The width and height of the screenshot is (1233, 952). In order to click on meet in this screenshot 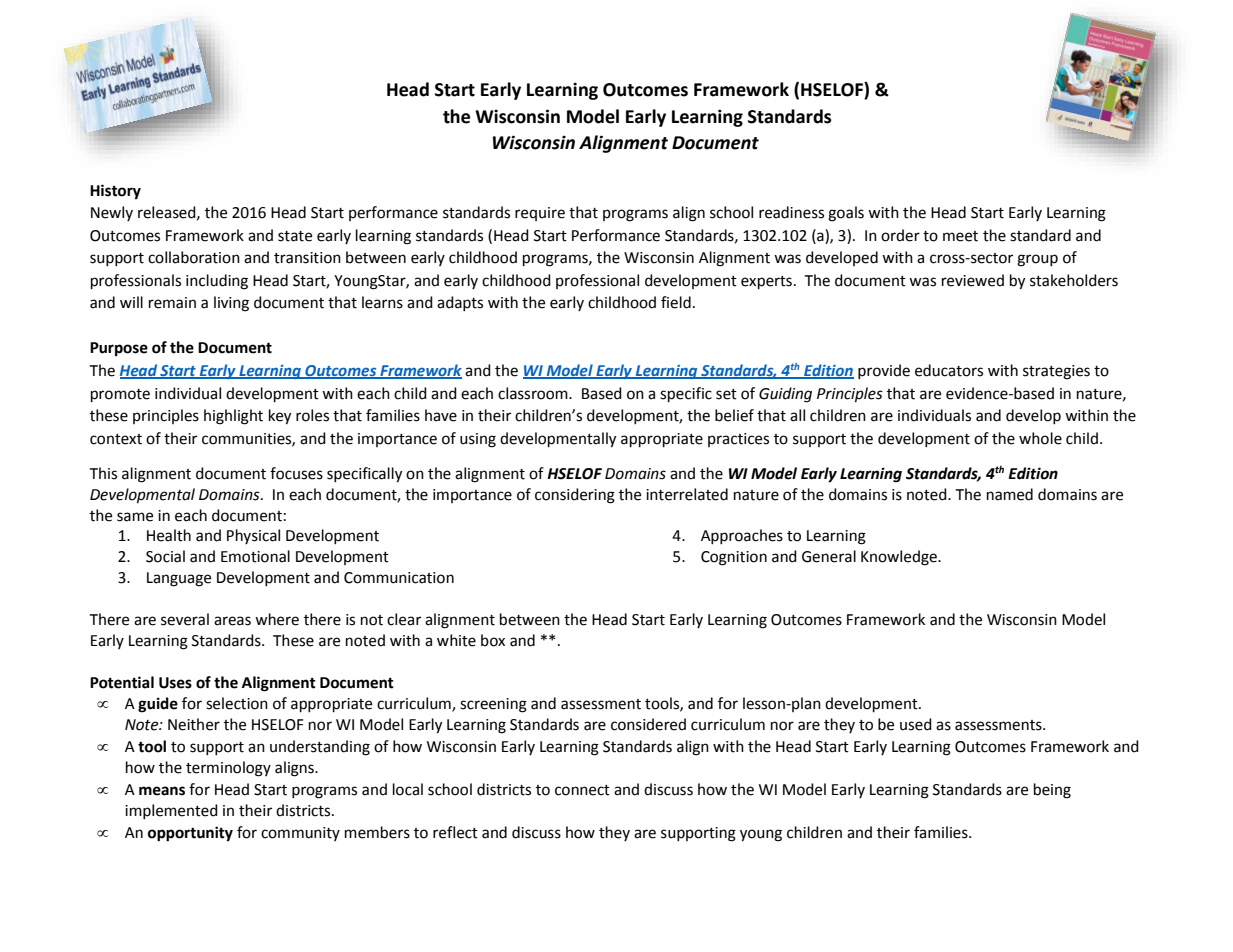, I will do `click(960, 236)`.
